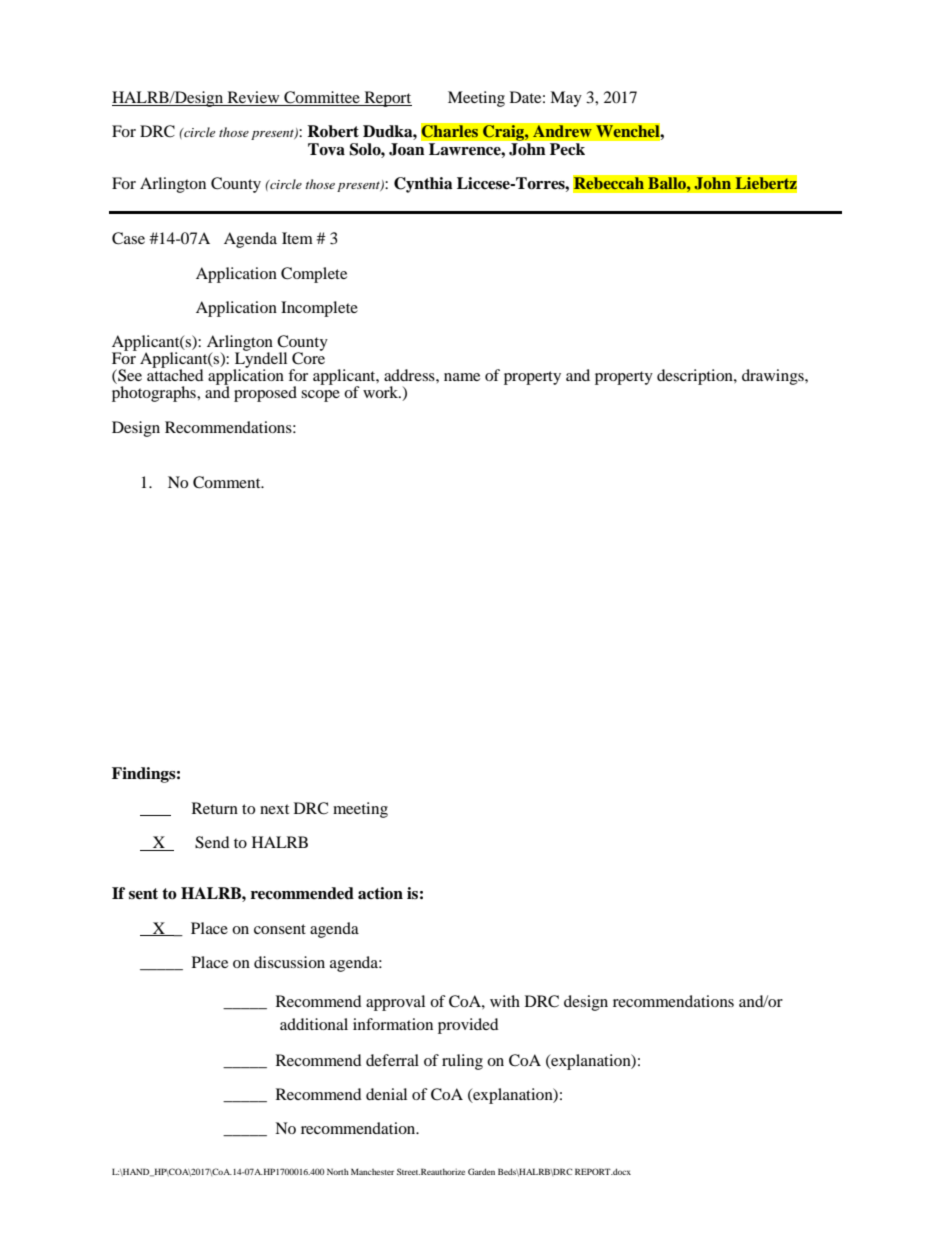  Describe the element at coordinates (380, 893) in the page. I see `action` at that location.
